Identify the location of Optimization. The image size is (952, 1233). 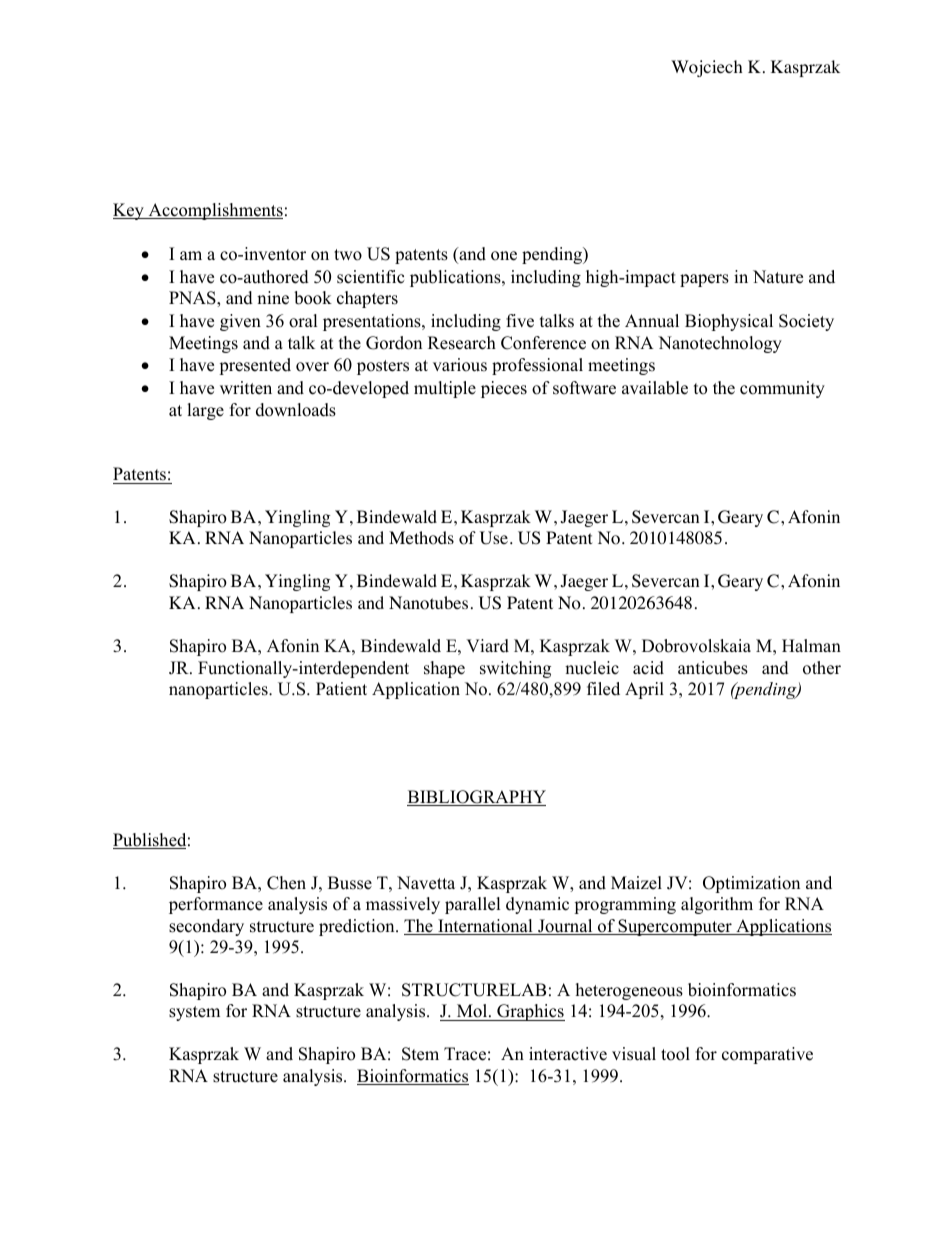
(751, 884).
